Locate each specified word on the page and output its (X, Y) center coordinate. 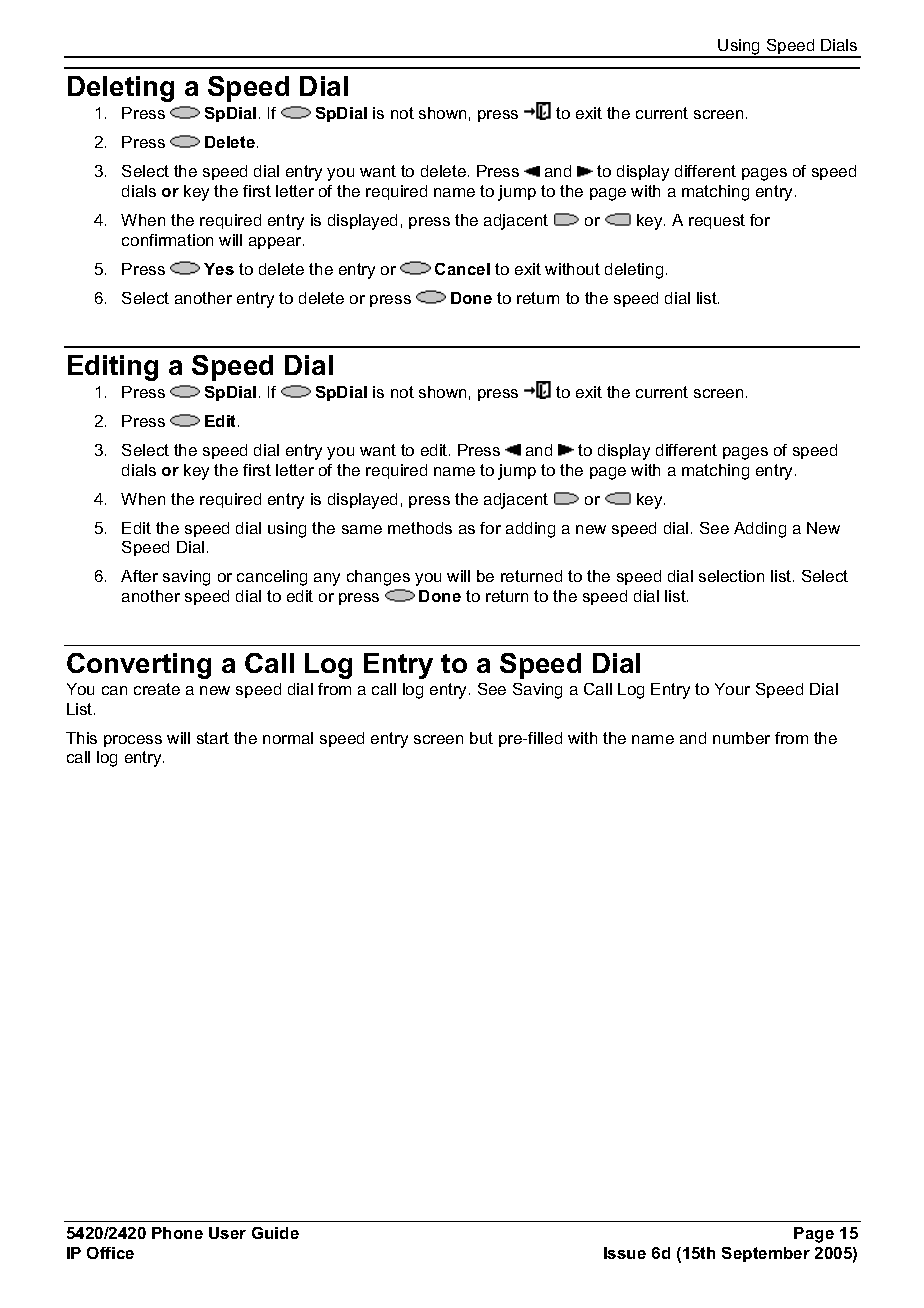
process (133, 741)
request (717, 221)
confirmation (167, 240)
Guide (275, 1233)
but (481, 738)
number (741, 738)
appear (276, 243)
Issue (625, 1253)
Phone (177, 1233)
